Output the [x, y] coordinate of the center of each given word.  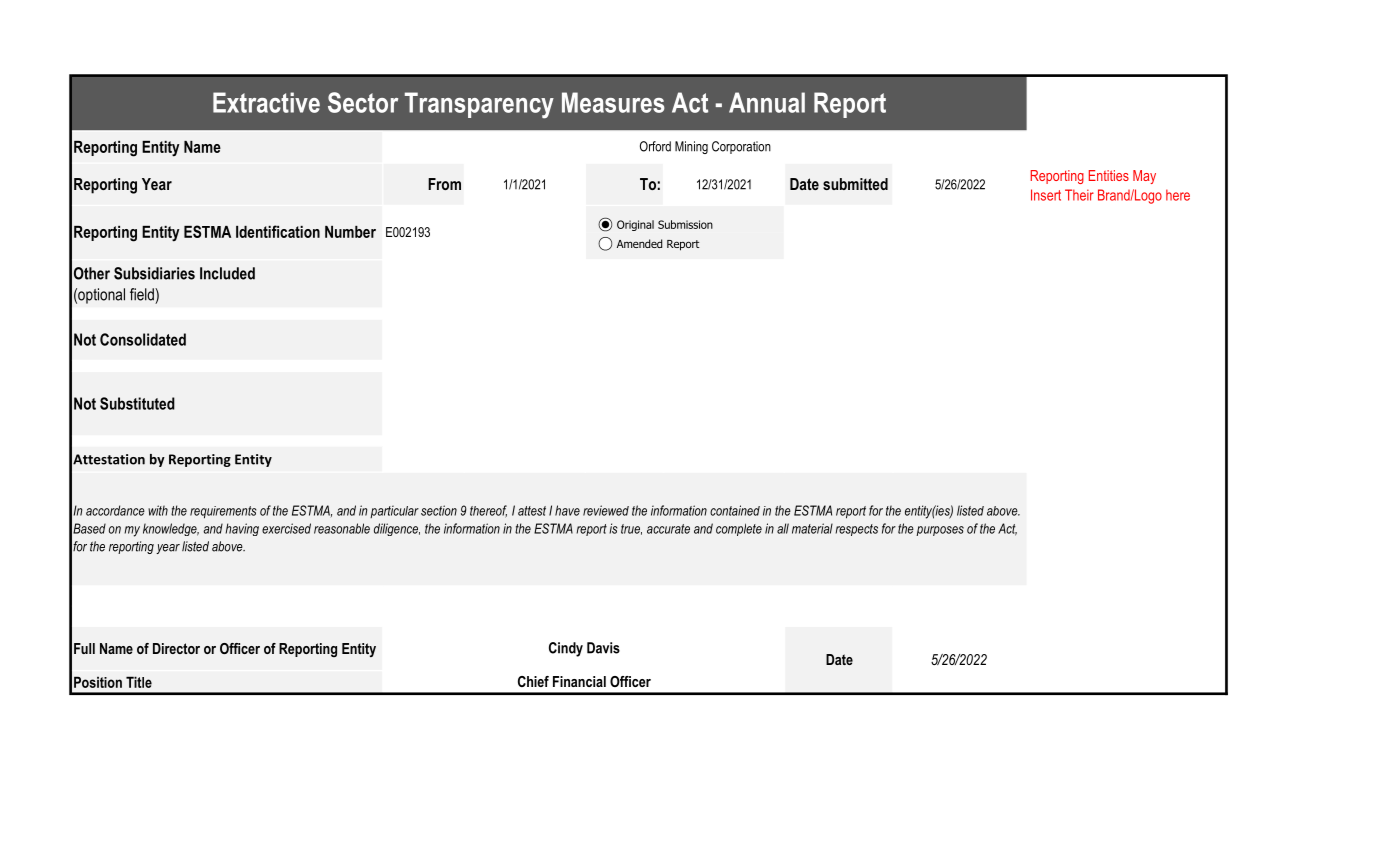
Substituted [137, 403]
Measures [613, 102]
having [242, 529]
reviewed [606, 510]
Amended [639, 243]
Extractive [266, 102]
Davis [603, 648]
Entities [1109, 175]
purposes [940, 531]
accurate [668, 529]
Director [176, 648]
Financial [579, 681]
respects [856, 530]
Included [227, 273]
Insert [1046, 195]
